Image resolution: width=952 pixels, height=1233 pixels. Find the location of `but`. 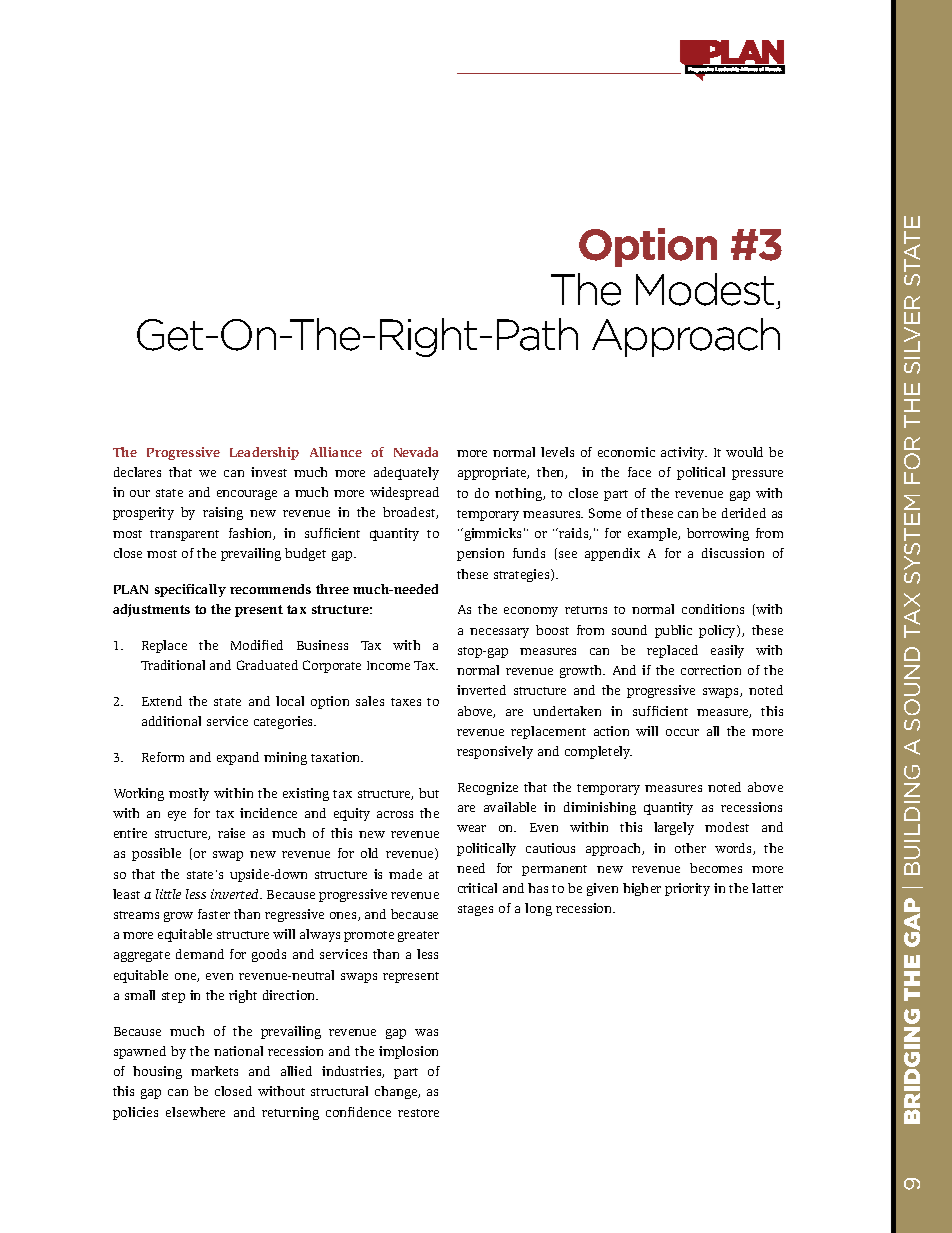

but is located at coordinates (429, 793).
